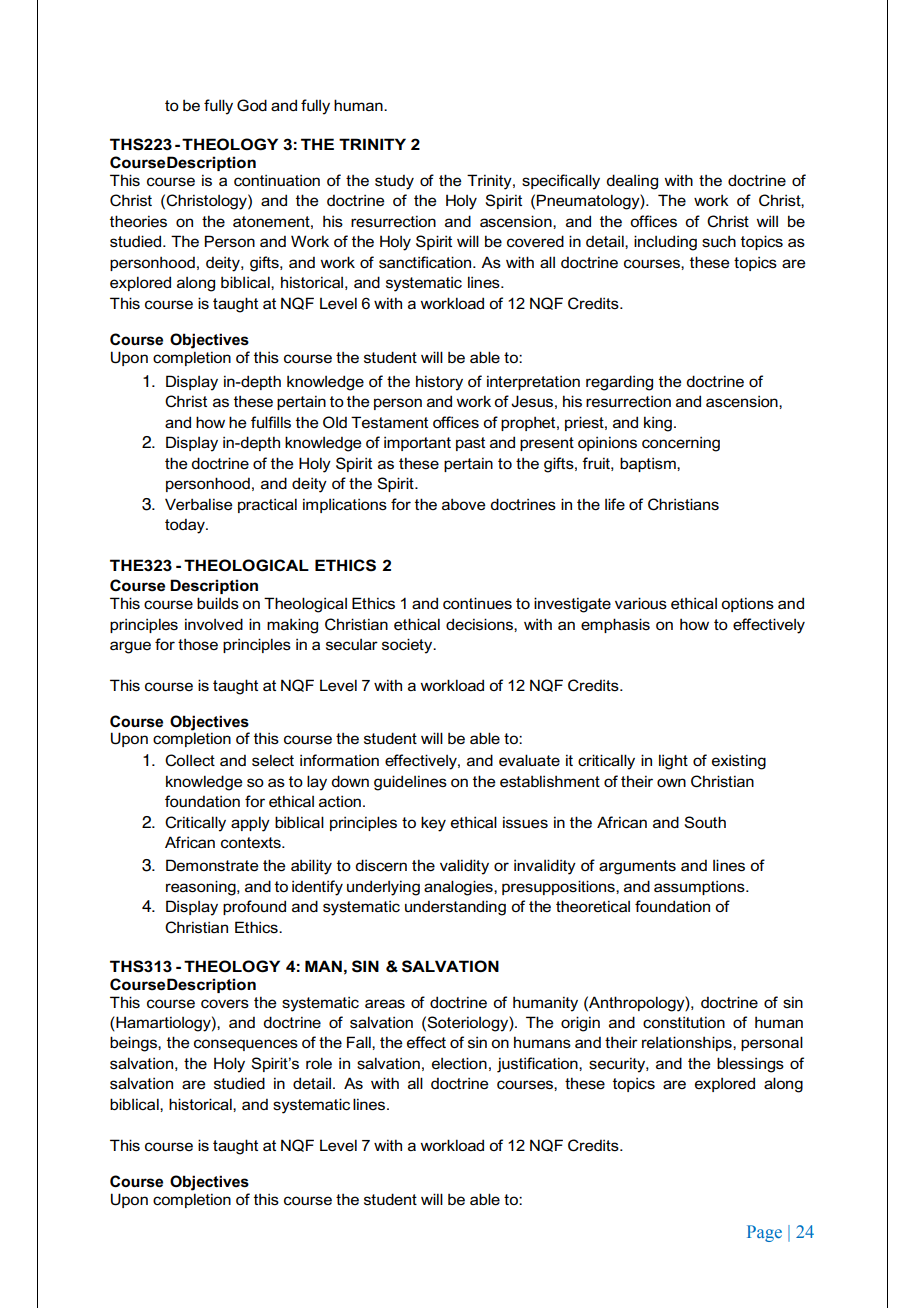 The height and width of the page is (1308, 924). What do you see at coordinates (394, 182) in the page?
I see `study` at bounding box center [394, 182].
